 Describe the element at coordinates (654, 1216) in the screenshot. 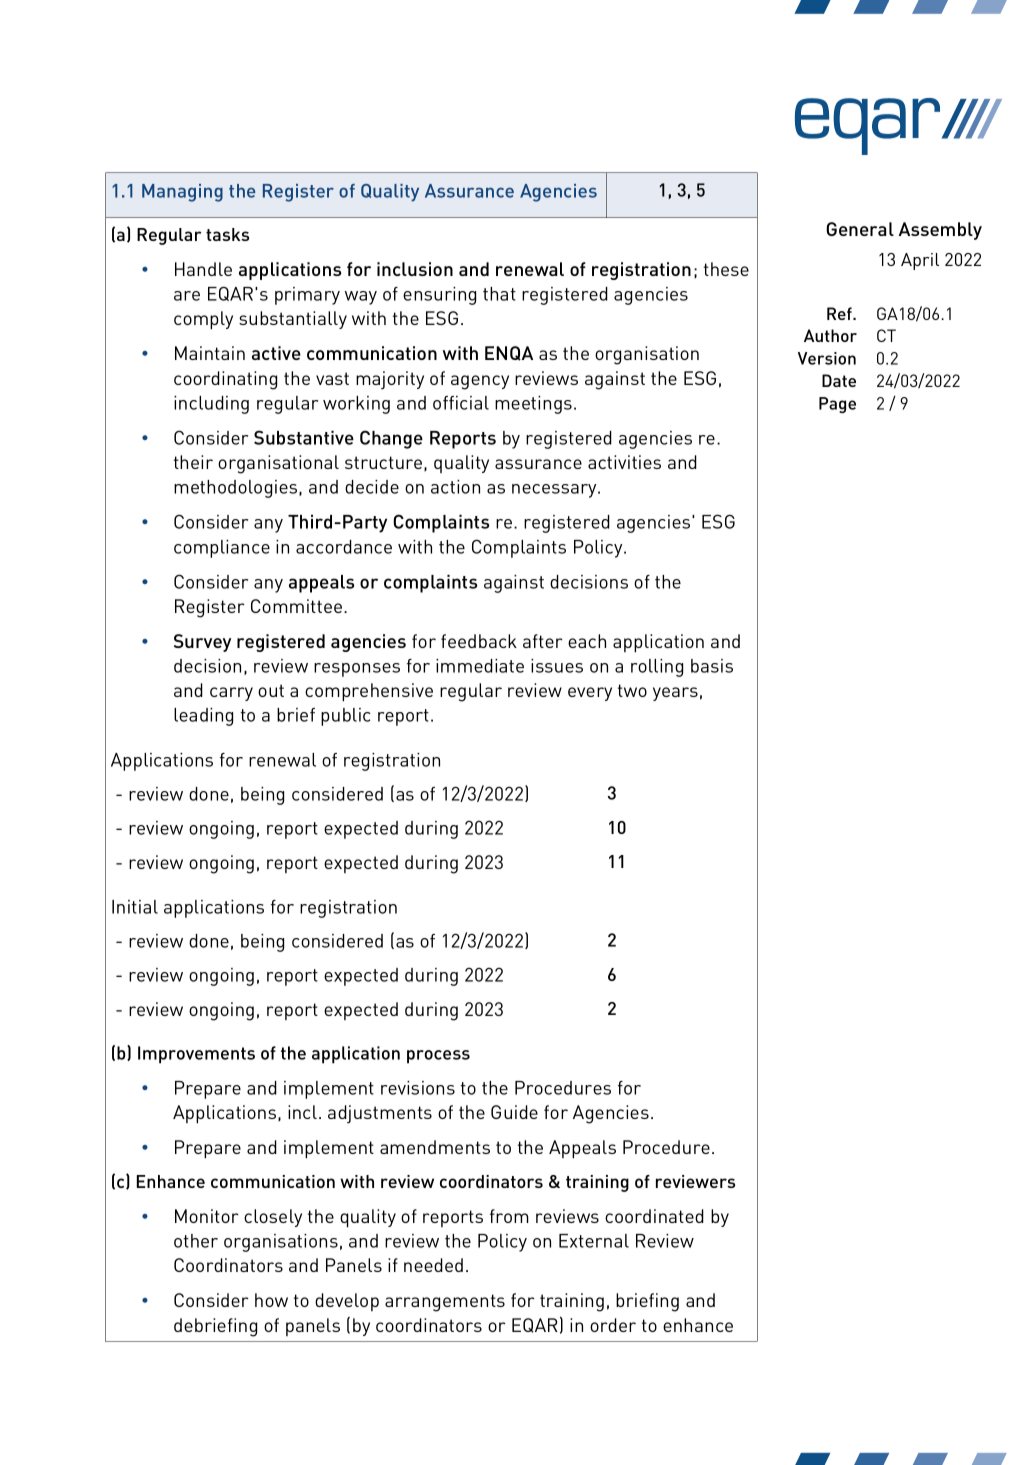

I see `coordinated` at that location.
